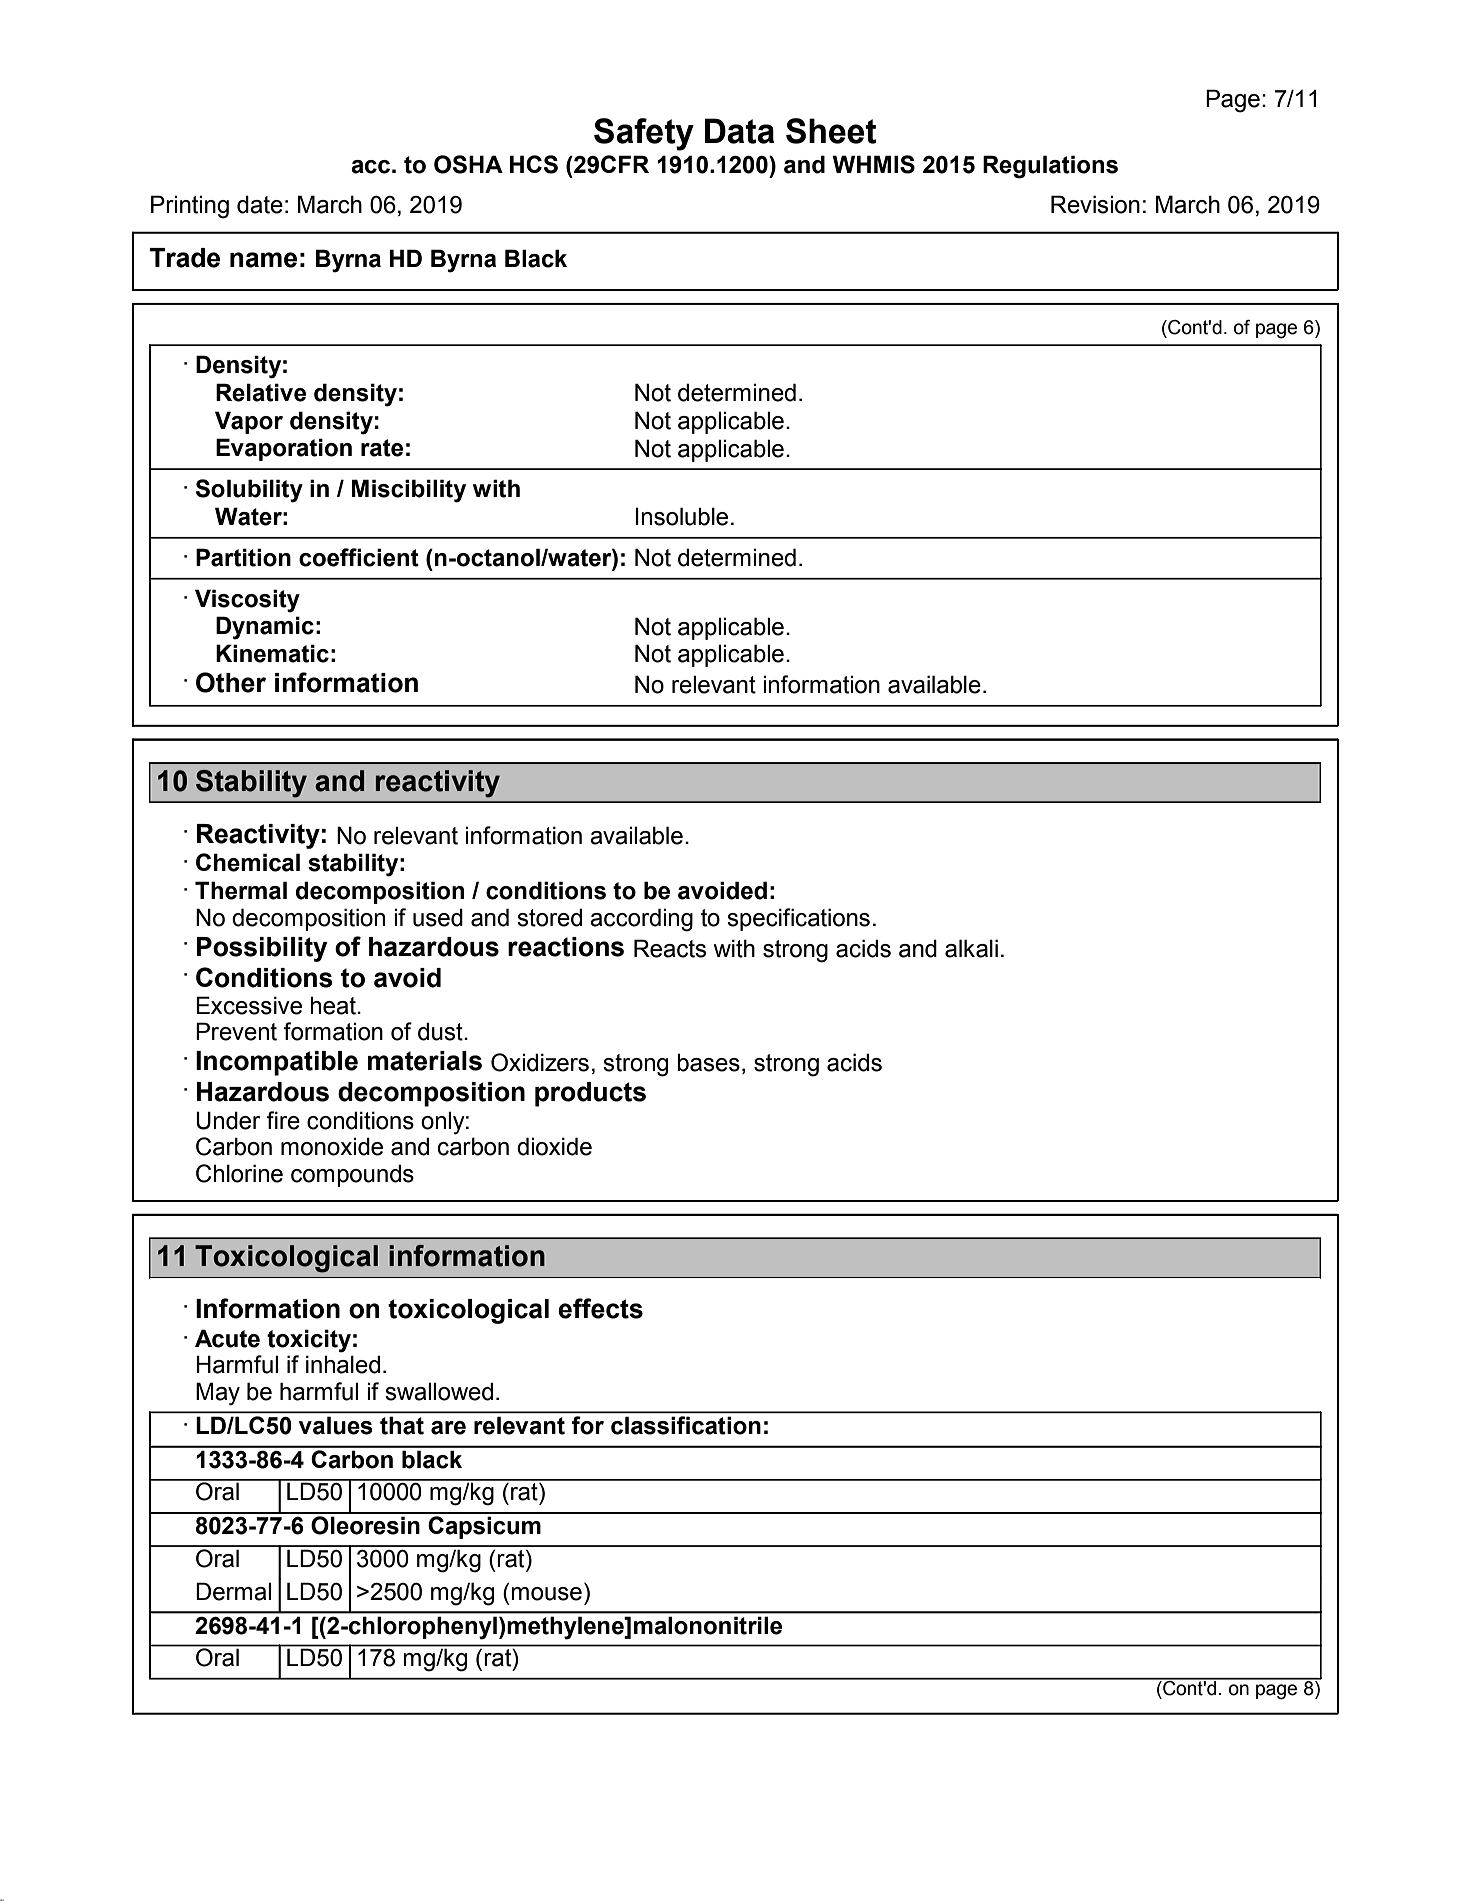 The image size is (1470, 1902). Describe the element at coordinates (233, 1591) in the image. I see `Dermal` at that location.
